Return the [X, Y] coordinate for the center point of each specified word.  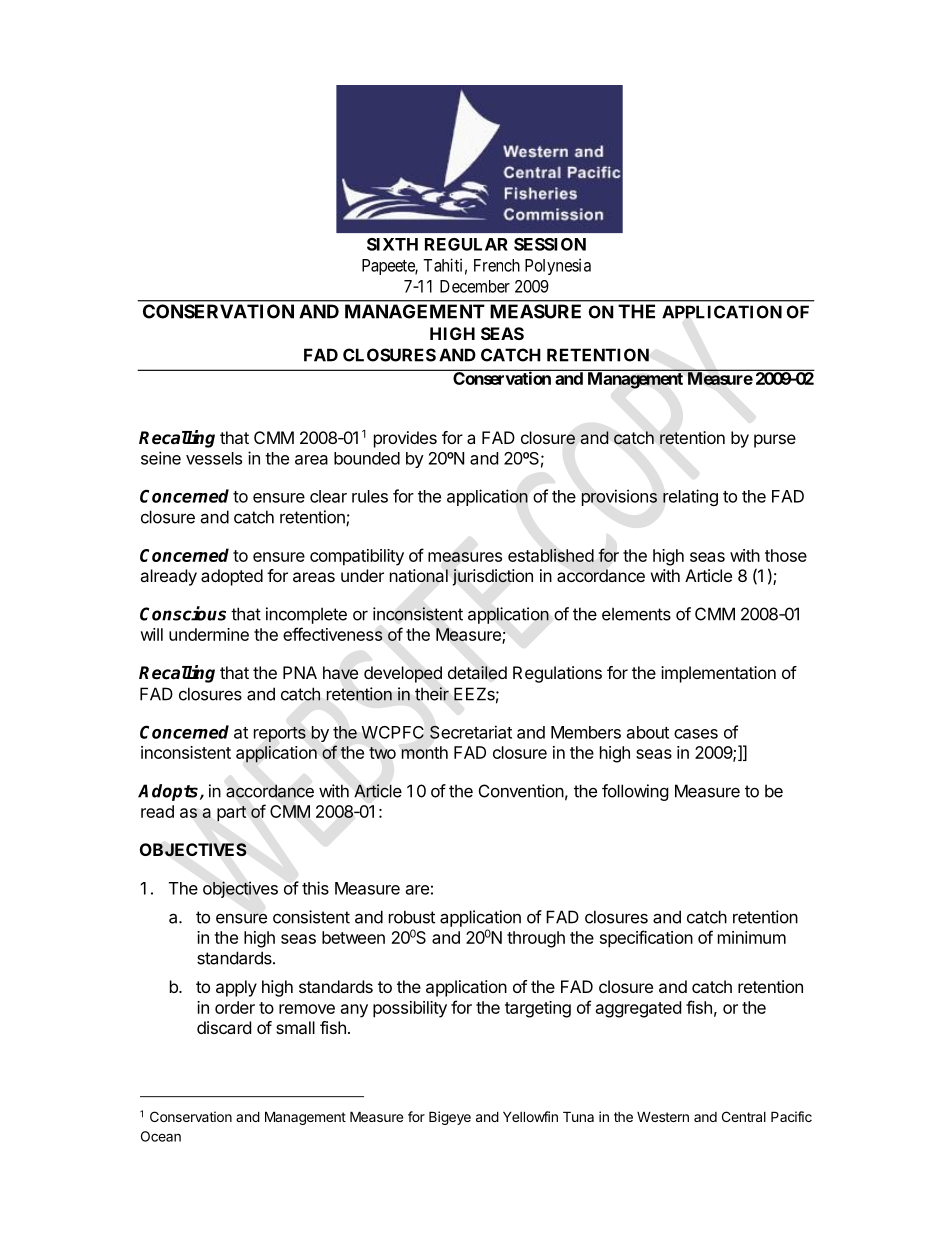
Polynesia [558, 266]
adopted [232, 577]
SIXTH [392, 244]
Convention [521, 791]
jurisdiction [492, 577]
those [786, 555]
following [635, 792]
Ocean [161, 1136]
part [231, 814]
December [475, 286]
